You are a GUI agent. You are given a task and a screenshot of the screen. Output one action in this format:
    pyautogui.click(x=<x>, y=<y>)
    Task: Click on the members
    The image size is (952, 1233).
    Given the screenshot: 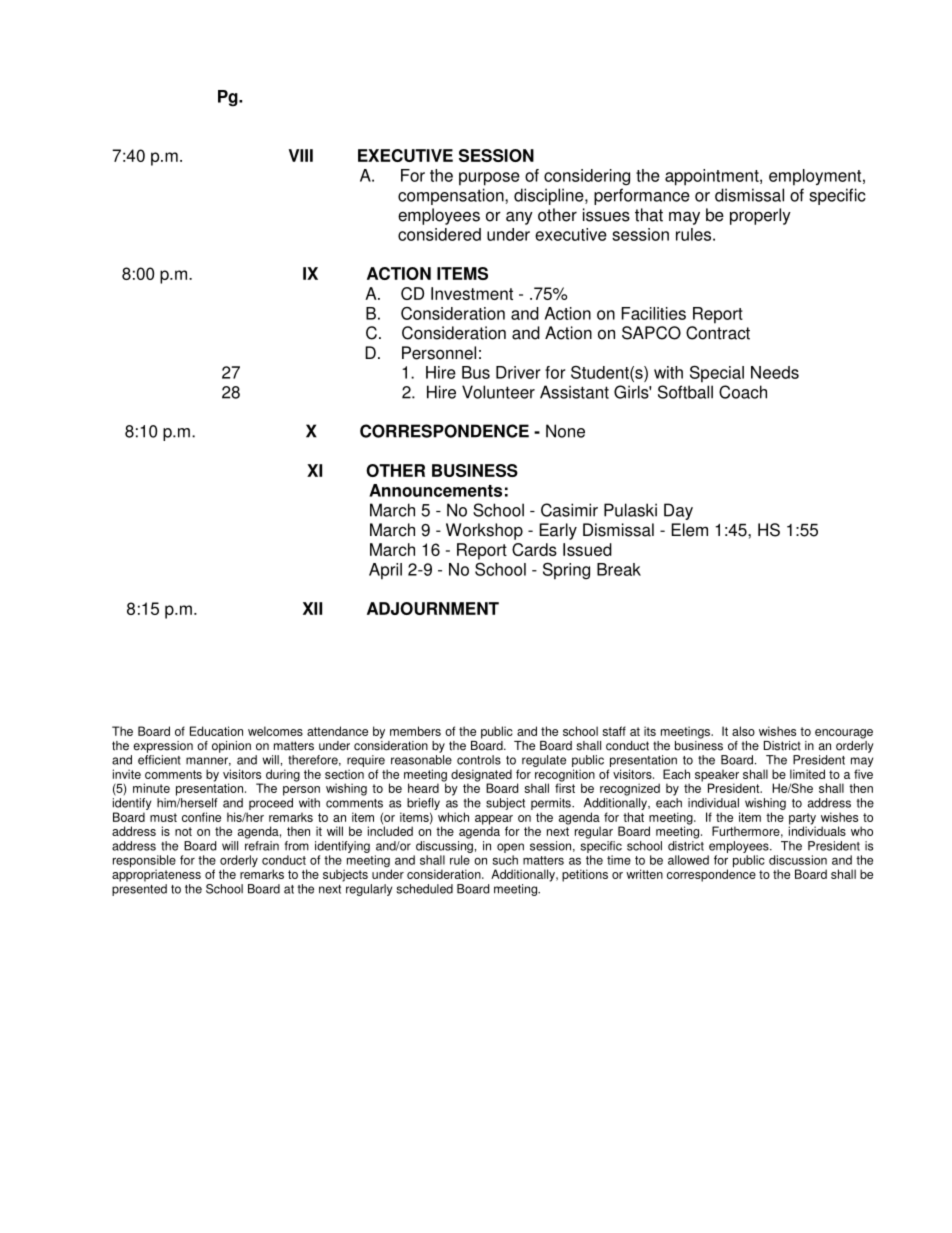 What is the action you would take?
    pyautogui.click(x=415, y=731)
